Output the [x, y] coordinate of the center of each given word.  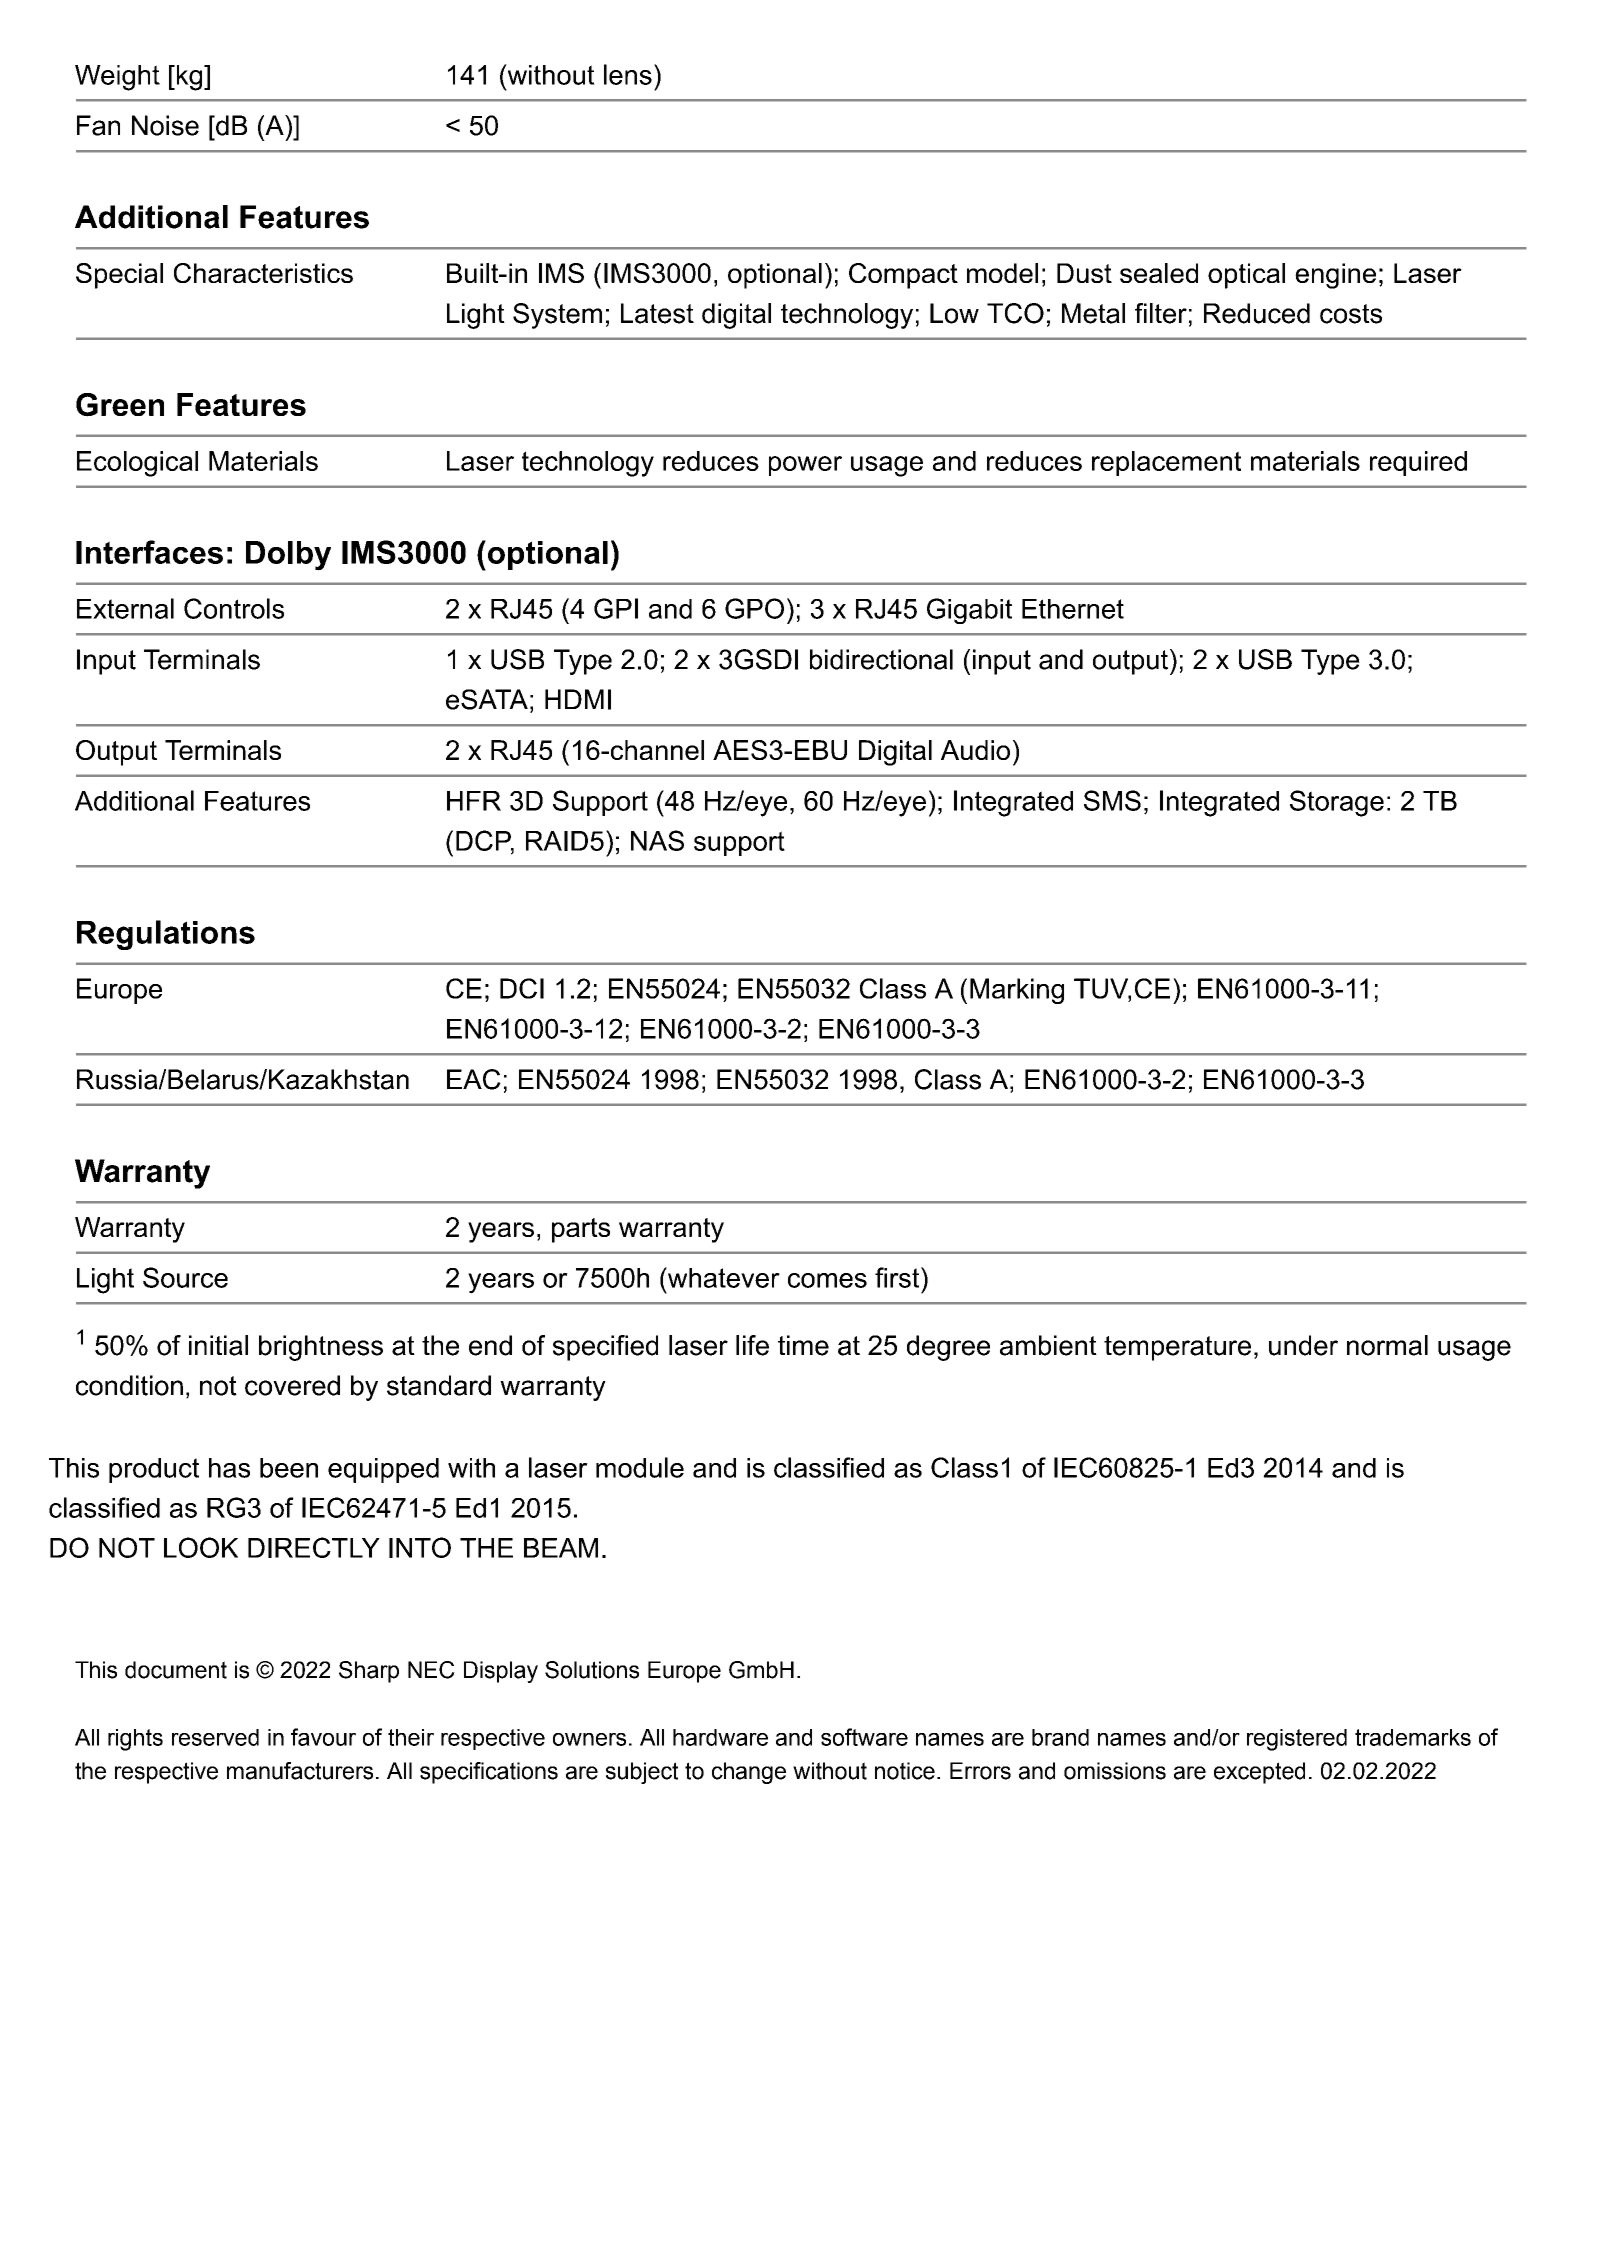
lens [628, 74]
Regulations [166, 935]
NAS [657, 840]
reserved [215, 1737]
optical [1246, 276]
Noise [165, 125]
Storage [1337, 803]
